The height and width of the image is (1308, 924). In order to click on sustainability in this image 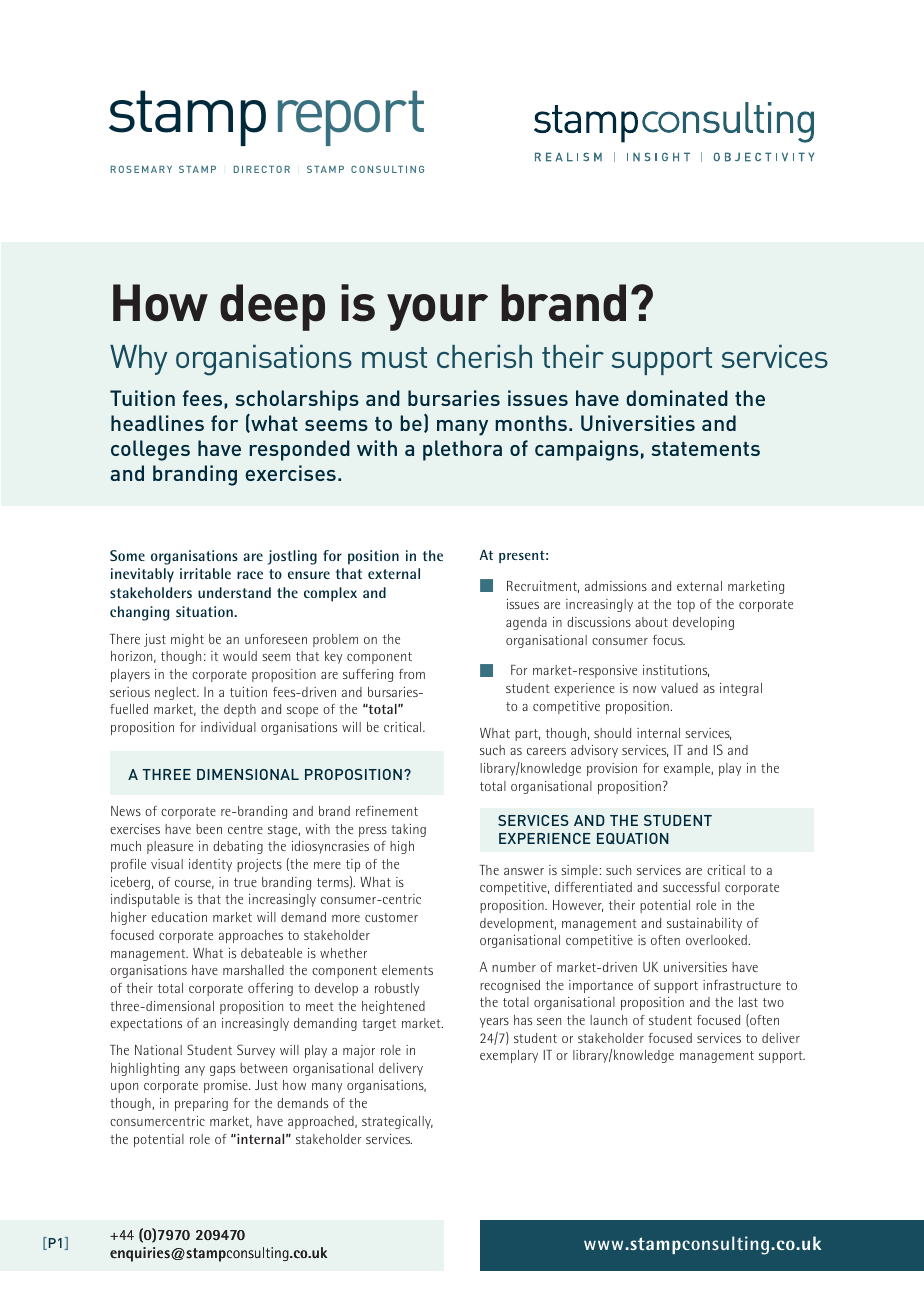, I will do `click(704, 924)`.
